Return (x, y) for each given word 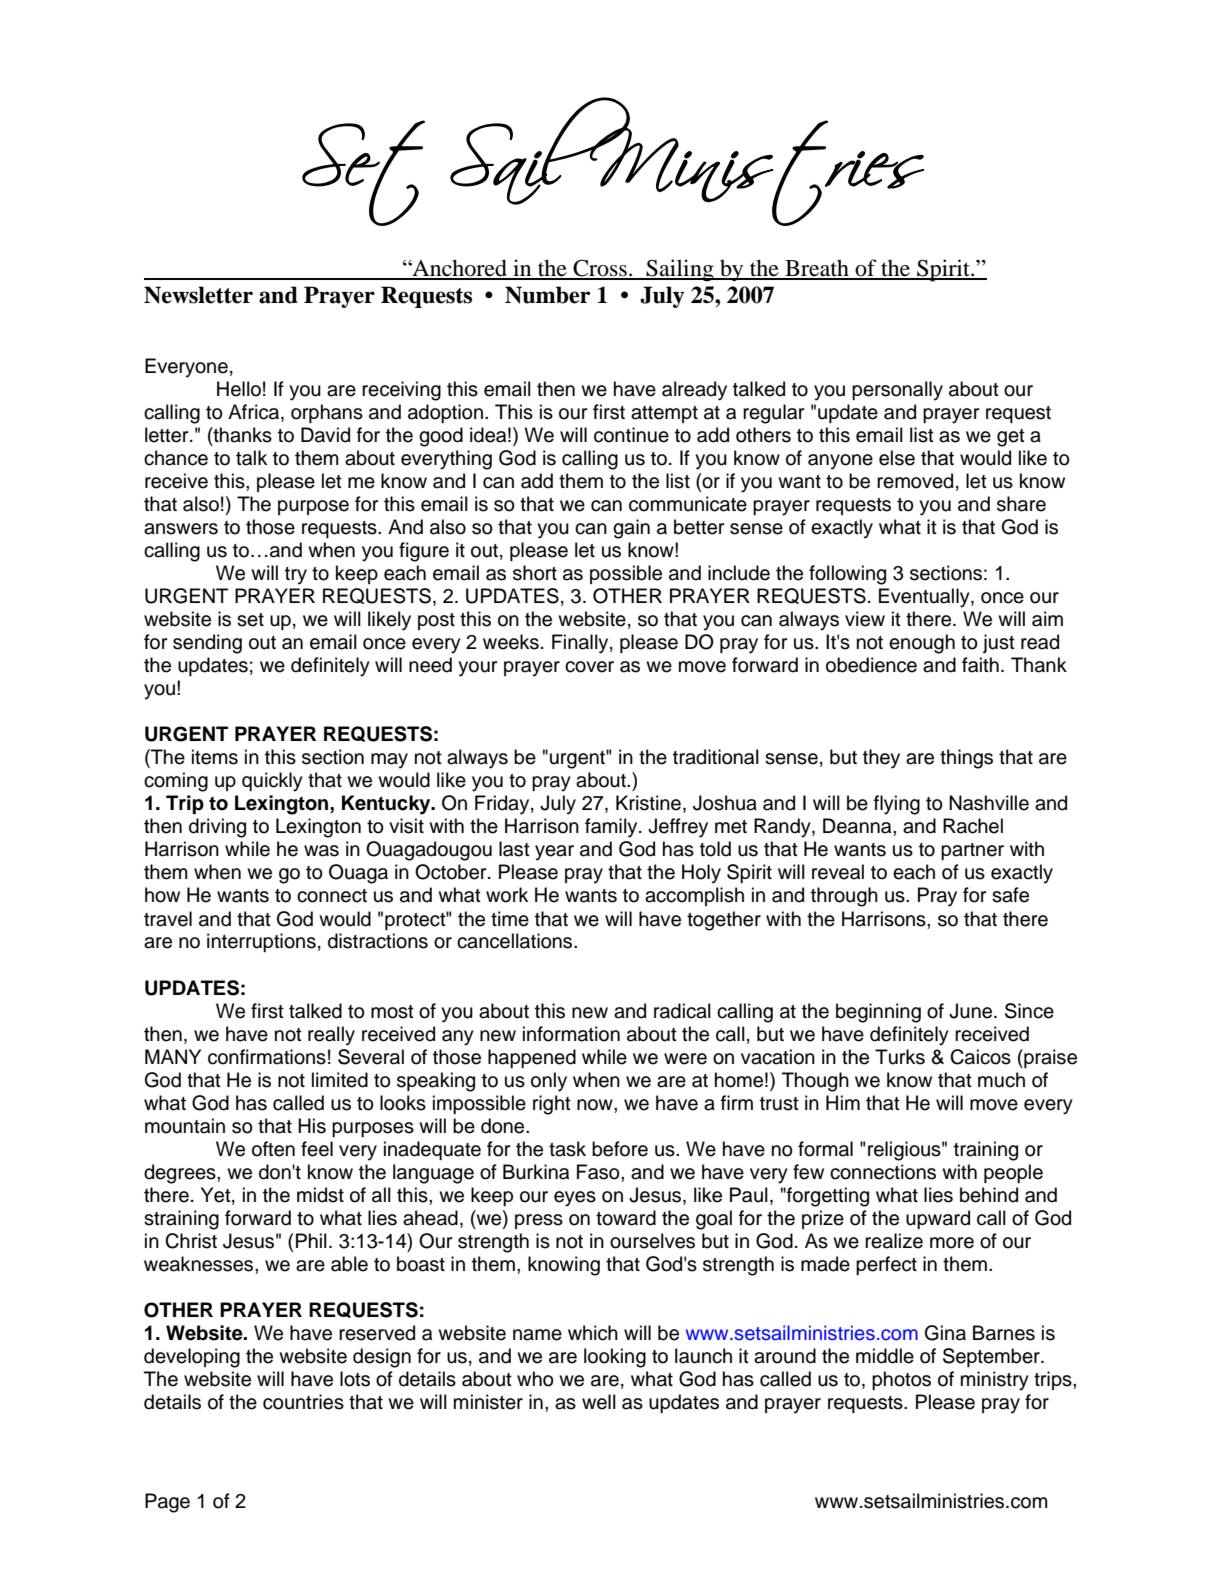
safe (1010, 895)
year (554, 853)
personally (897, 391)
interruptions (261, 942)
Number (547, 295)
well (599, 1402)
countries (303, 1402)
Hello (239, 389)
